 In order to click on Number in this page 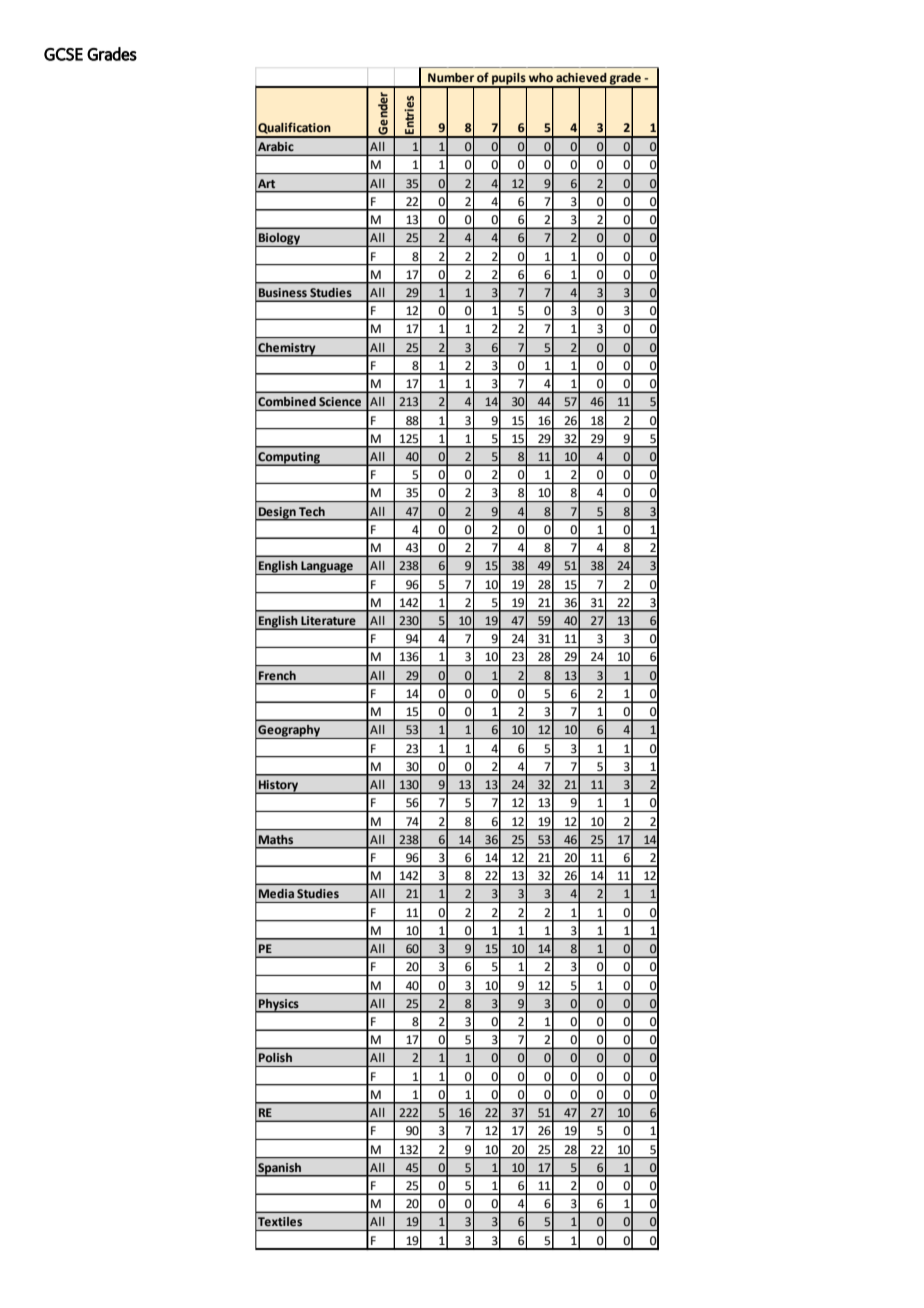, I will do `click(451, 78)`.
